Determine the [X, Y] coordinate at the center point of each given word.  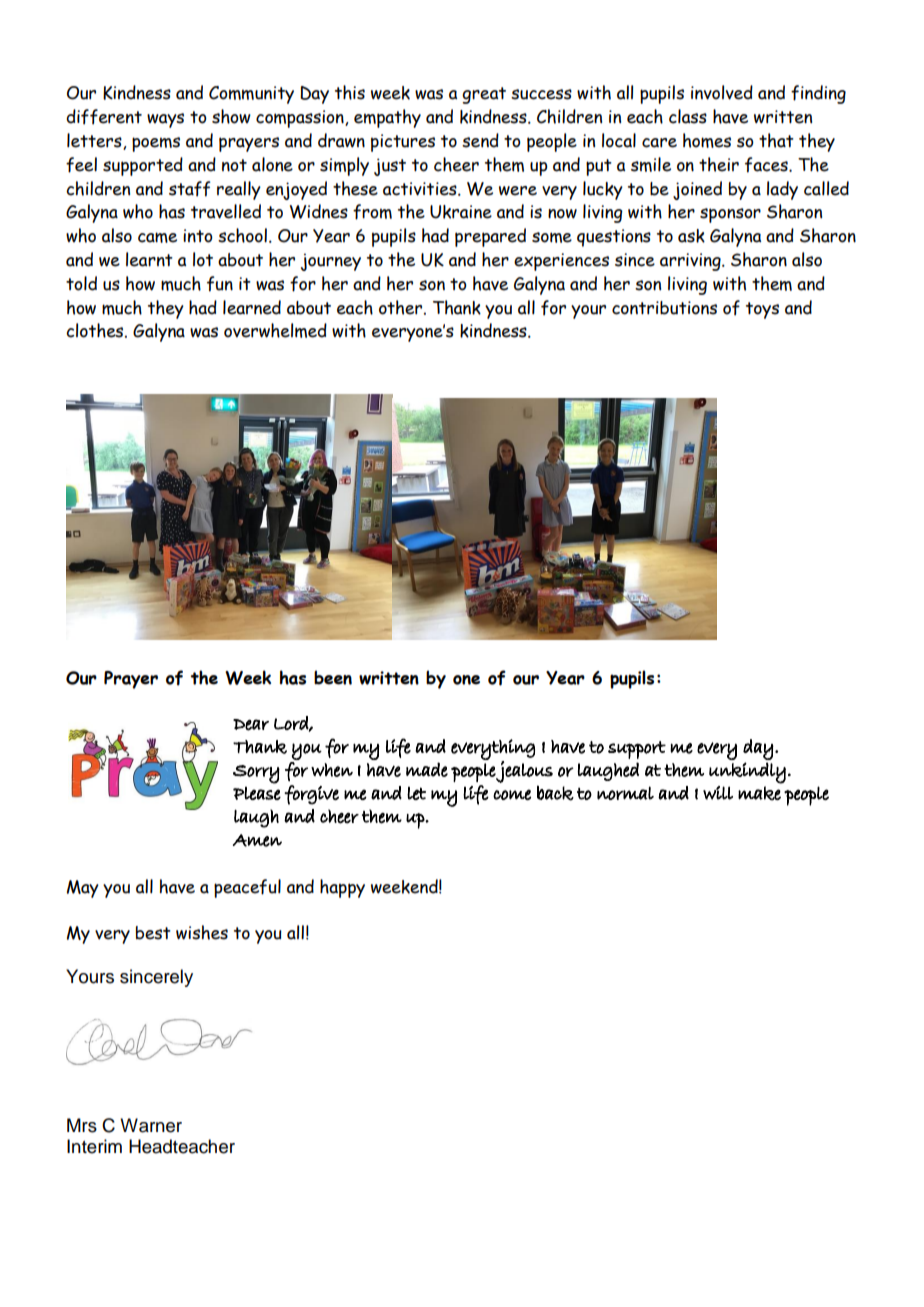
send [480, 140]
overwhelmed [275, 330]
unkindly [747, 773]
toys [762, 310]
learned [252, 307]
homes [707, 140]
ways [165, 120]
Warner [151, 1125]
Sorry [256, 774]
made [427, 769]
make [759, 793]
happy [342, 888]
